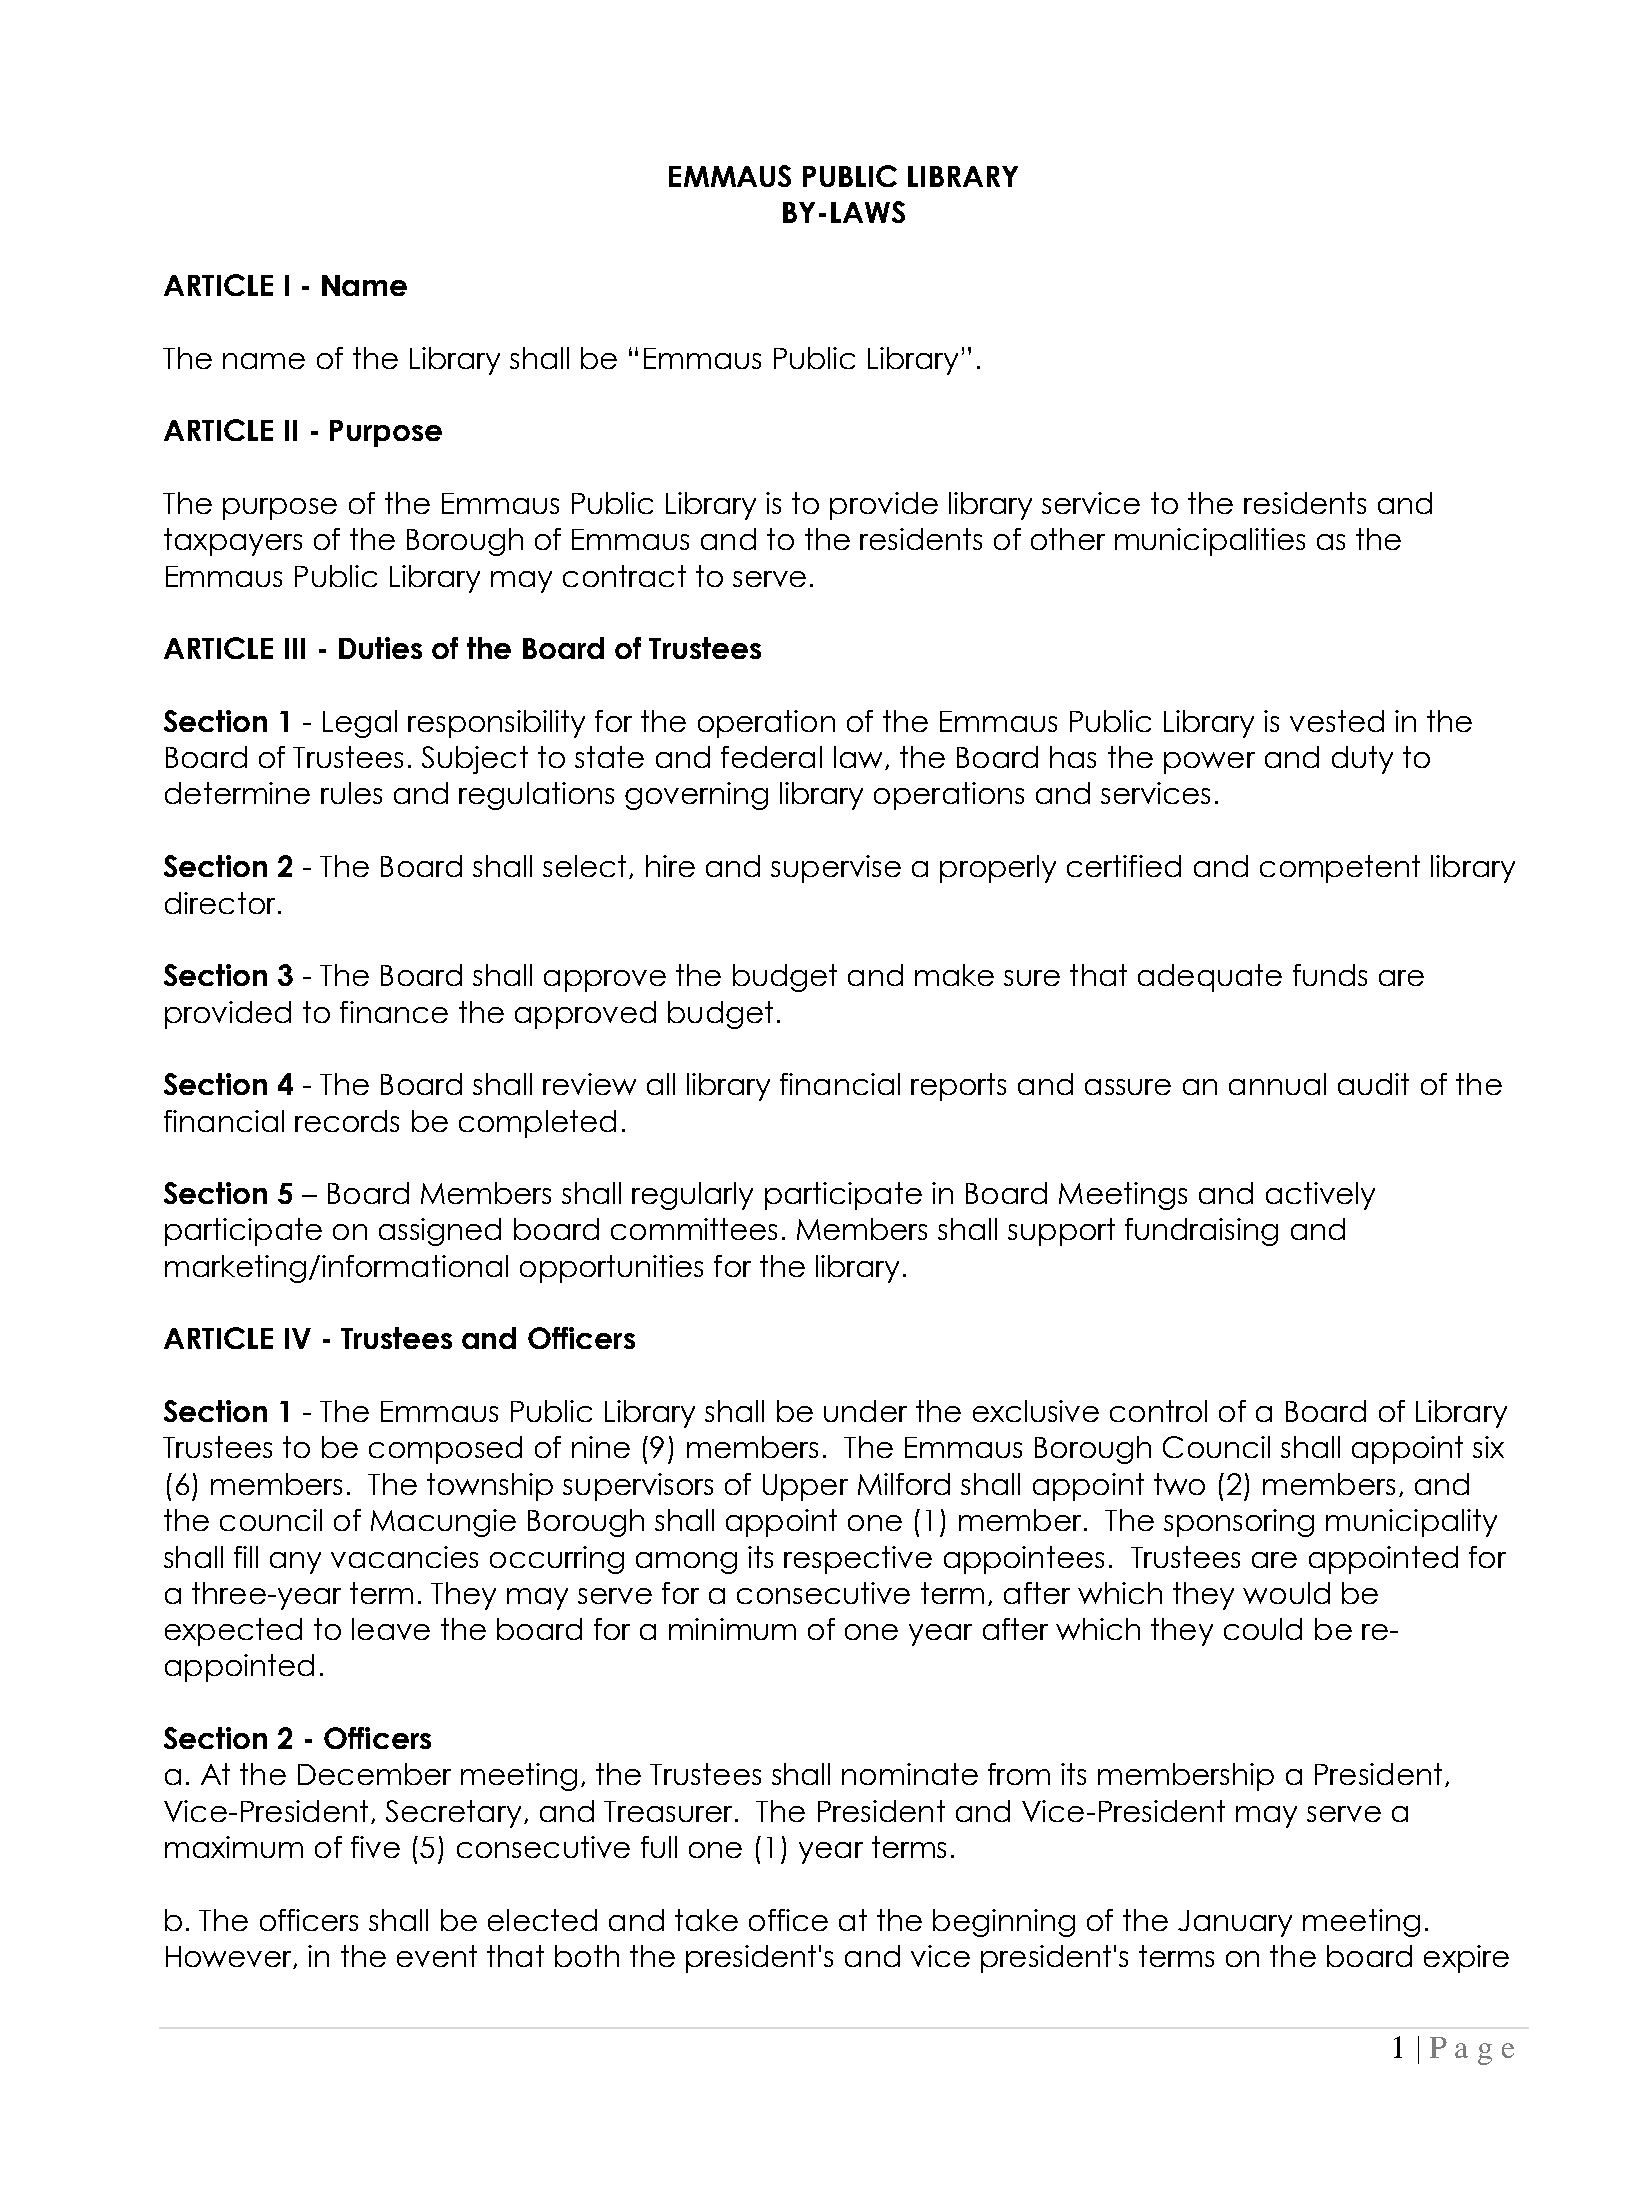  What do you see at coordinates (1340, 869) in the document?
I see `competent` at bounding box center [1340, 869].
